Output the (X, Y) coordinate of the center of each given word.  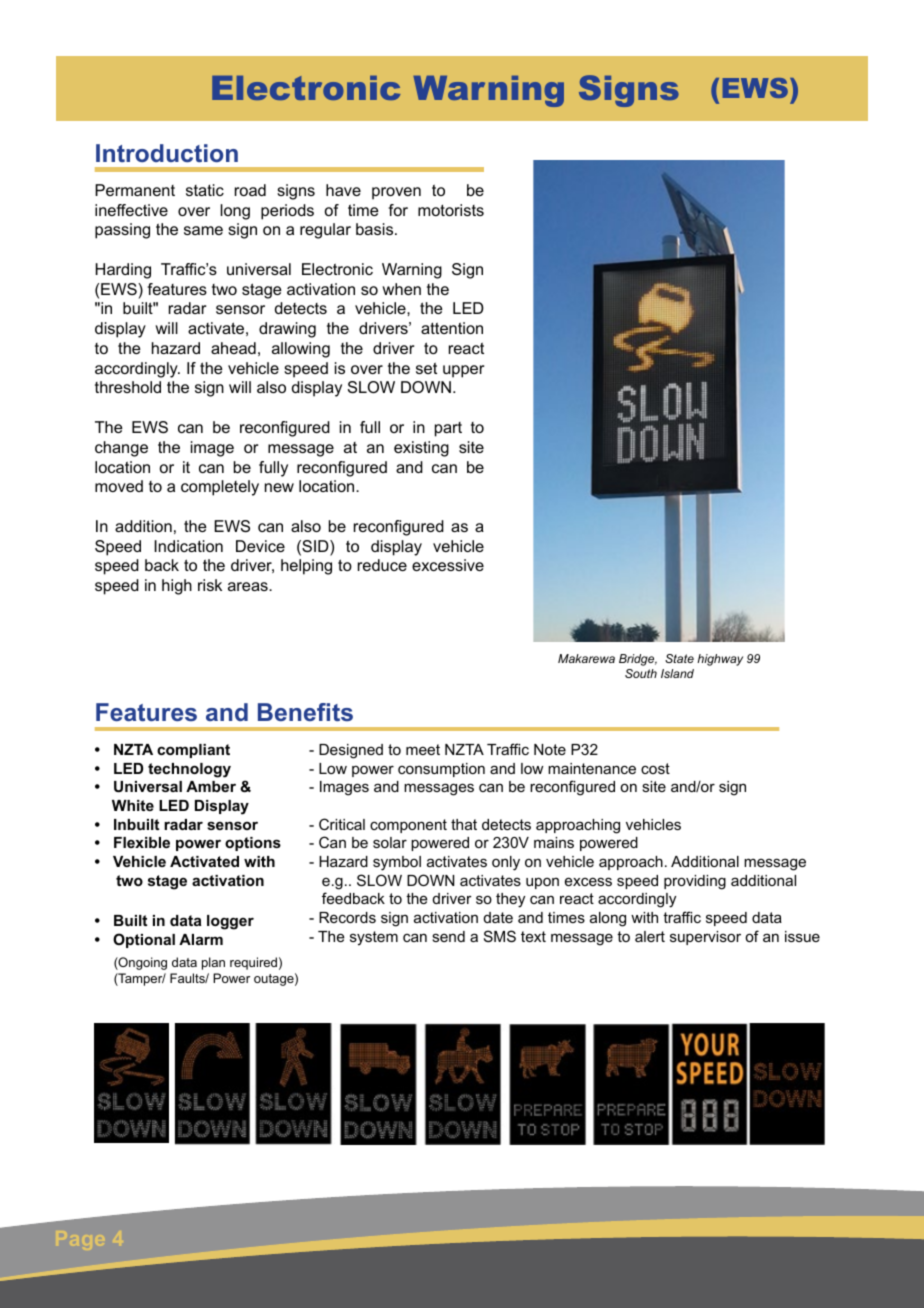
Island (677, 673)
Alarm (201, 939)
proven (396, 193)
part (448, 429)
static (205, 190)
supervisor (705, 938)
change (121, 449)
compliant (193, 751)
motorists (451, 210)
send (448, 936)
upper (463, 371)
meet (423, 749)
